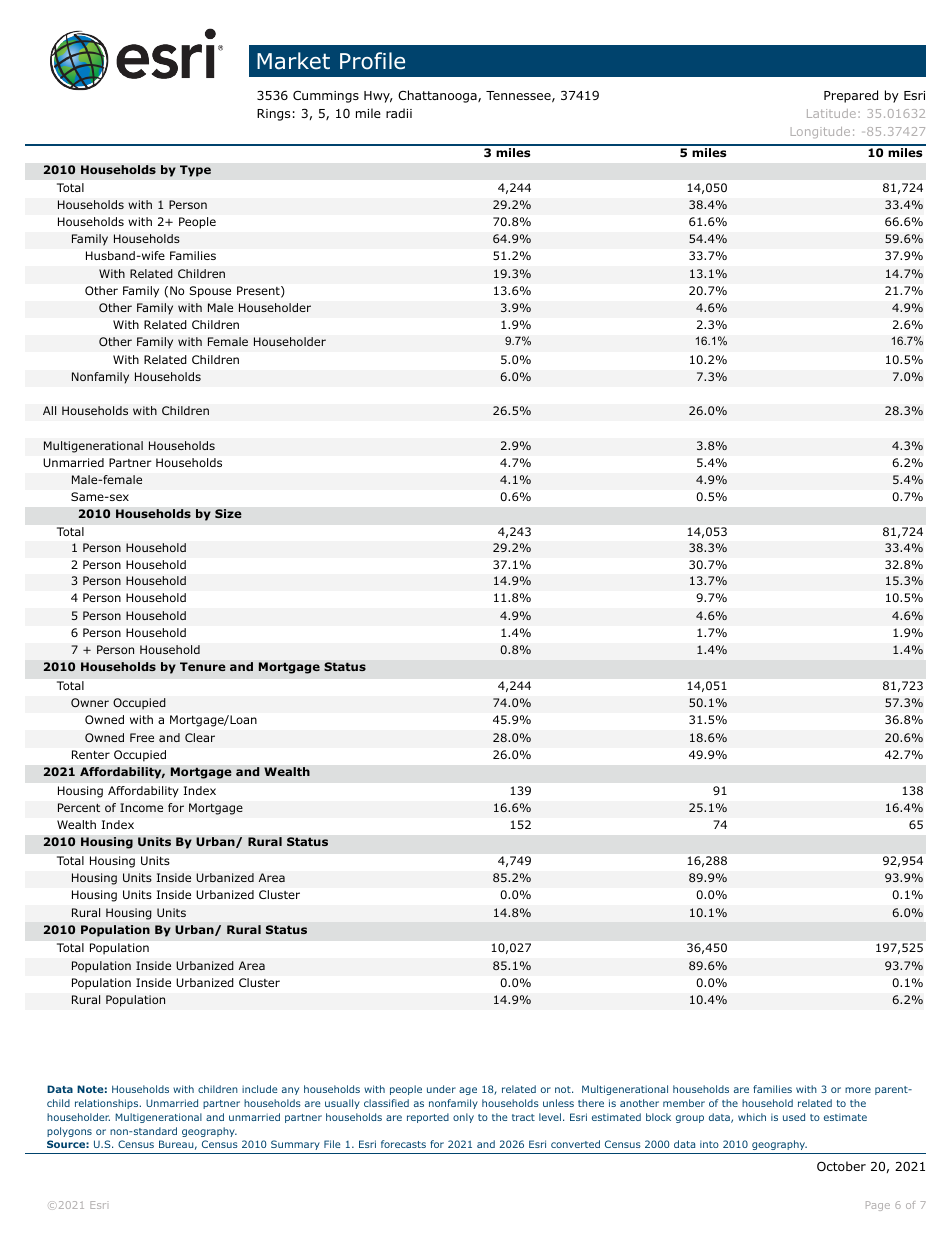  Describe the element at coordinates (273, 115) in the image. I see `Rings` at that location.
